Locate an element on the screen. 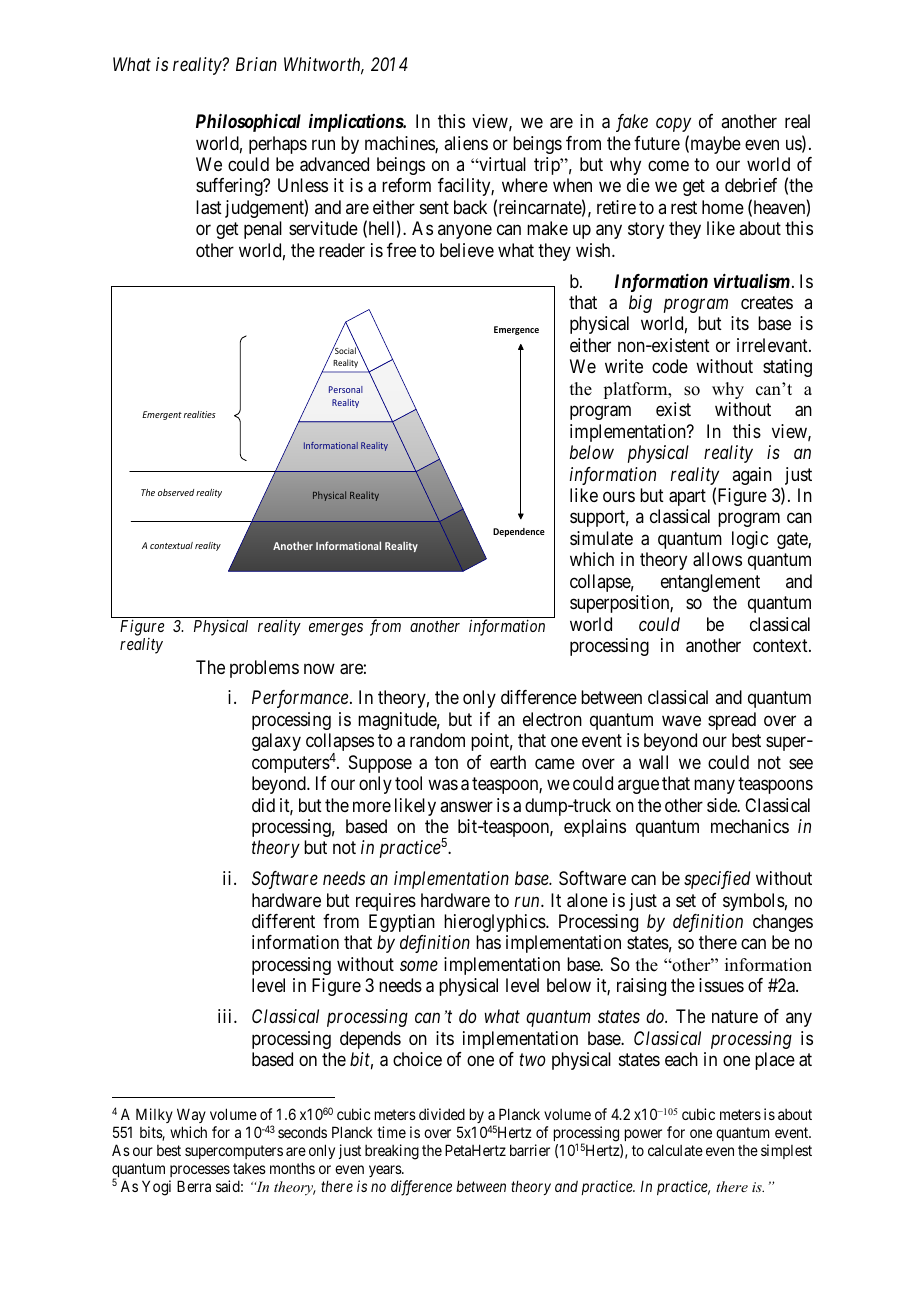  copy is located at coordinates (673, 125).
